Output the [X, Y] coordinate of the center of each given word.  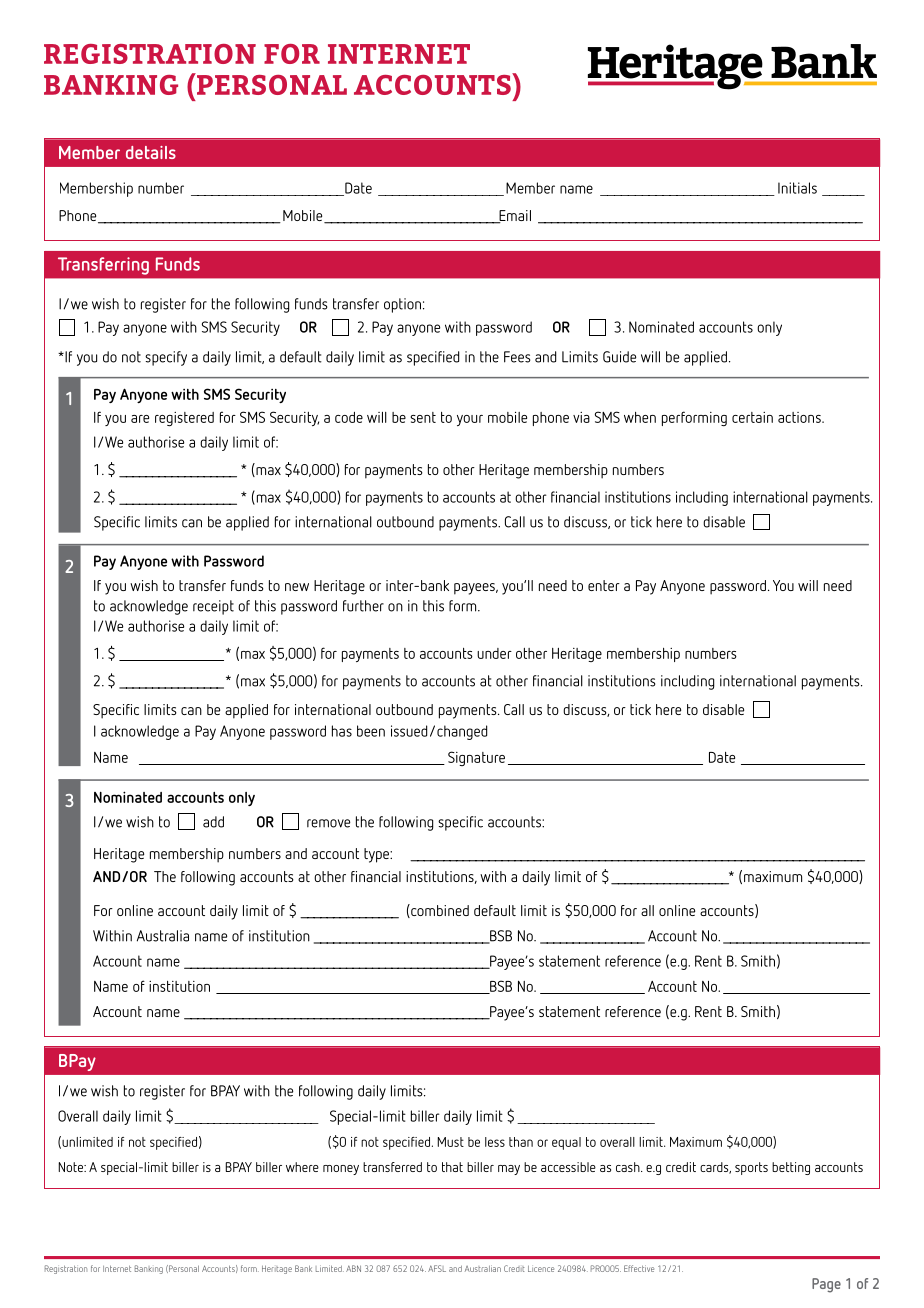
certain [752, 417]
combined [439, 911]
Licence [541, 1269]
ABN [353, 1268]
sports [751, 1168]
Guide [619, 357]
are [140, 419]
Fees [517, 357]
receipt [213, 607]
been [371, 731]
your [470, 420]
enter [604, 585]
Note [72, 1167]
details [151, 152]
